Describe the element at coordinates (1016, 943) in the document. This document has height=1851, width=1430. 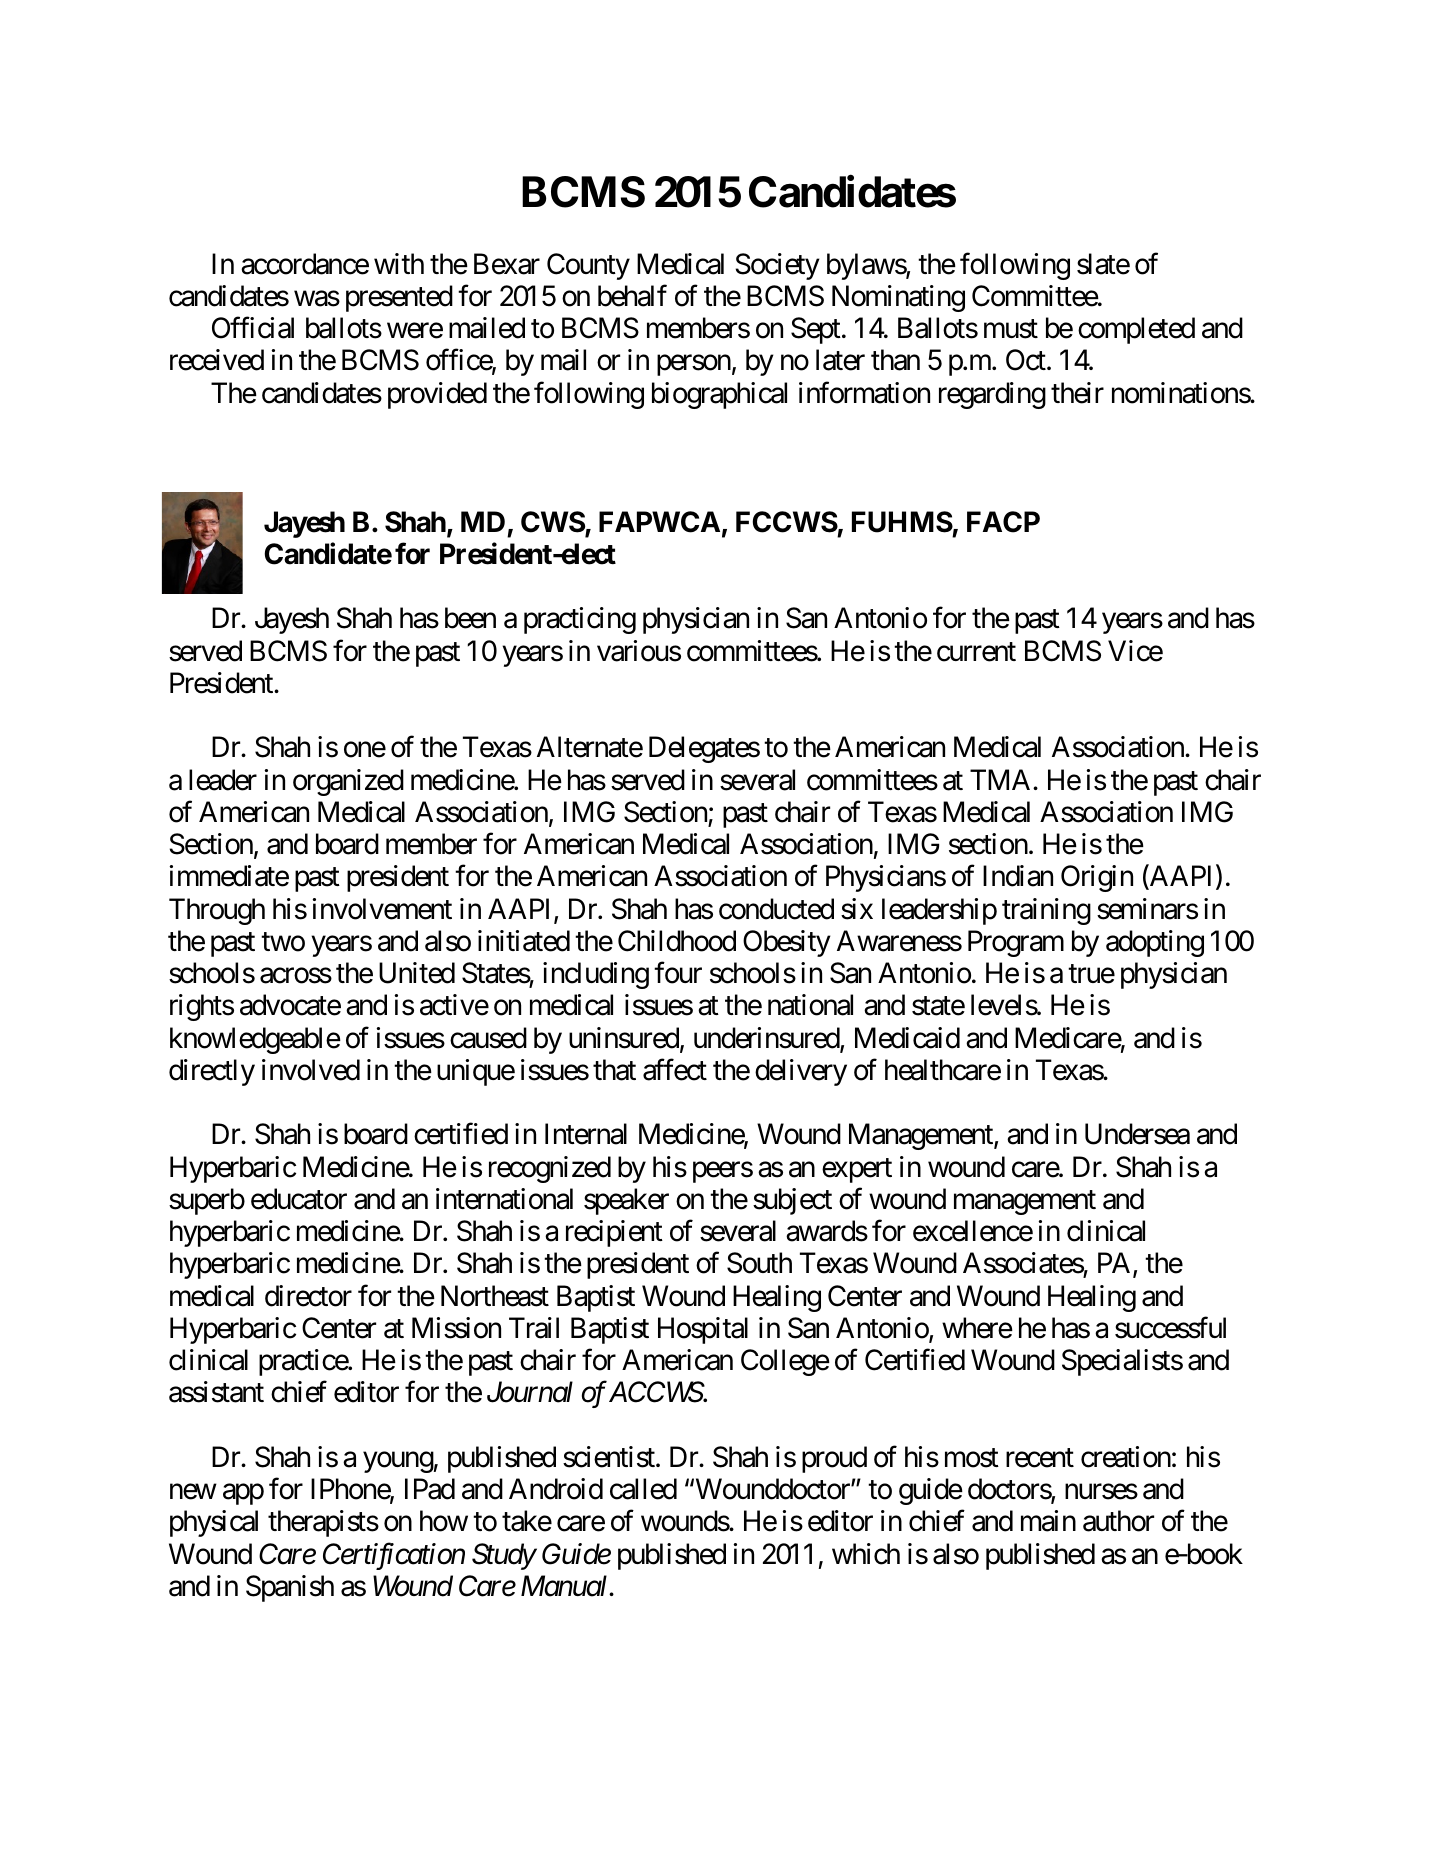
I see `Program` at that location.
